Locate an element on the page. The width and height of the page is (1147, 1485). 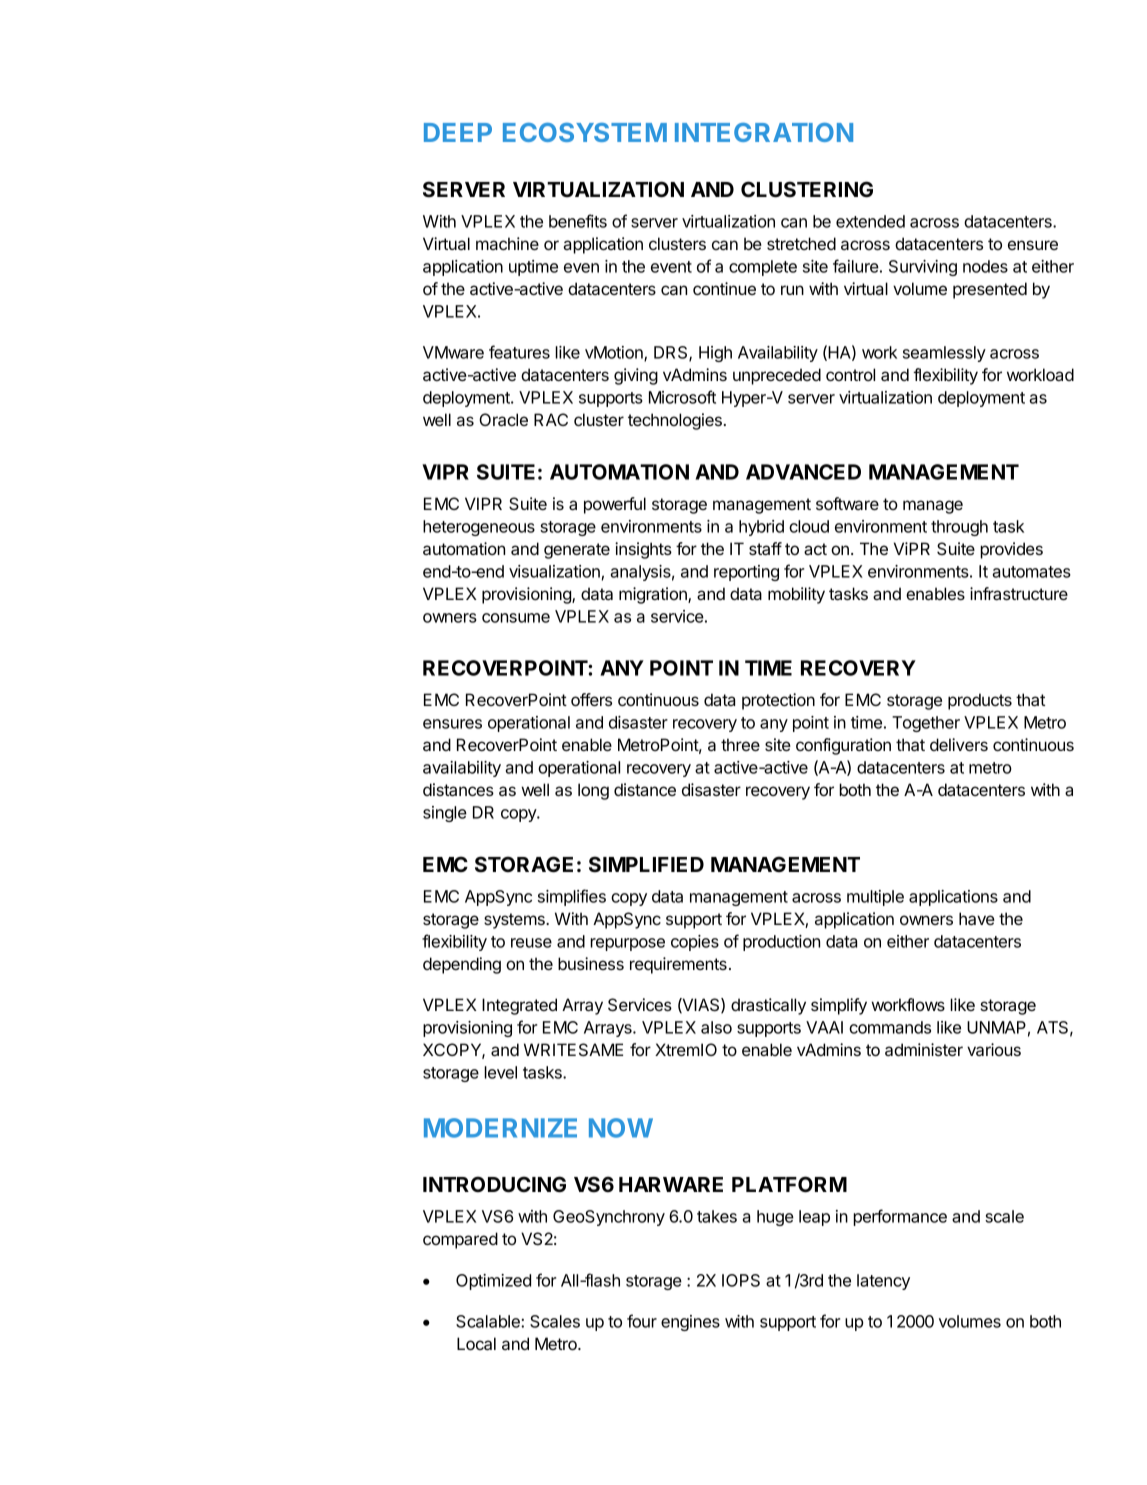
INTEGRATION is located at coordinates (764, 132).
